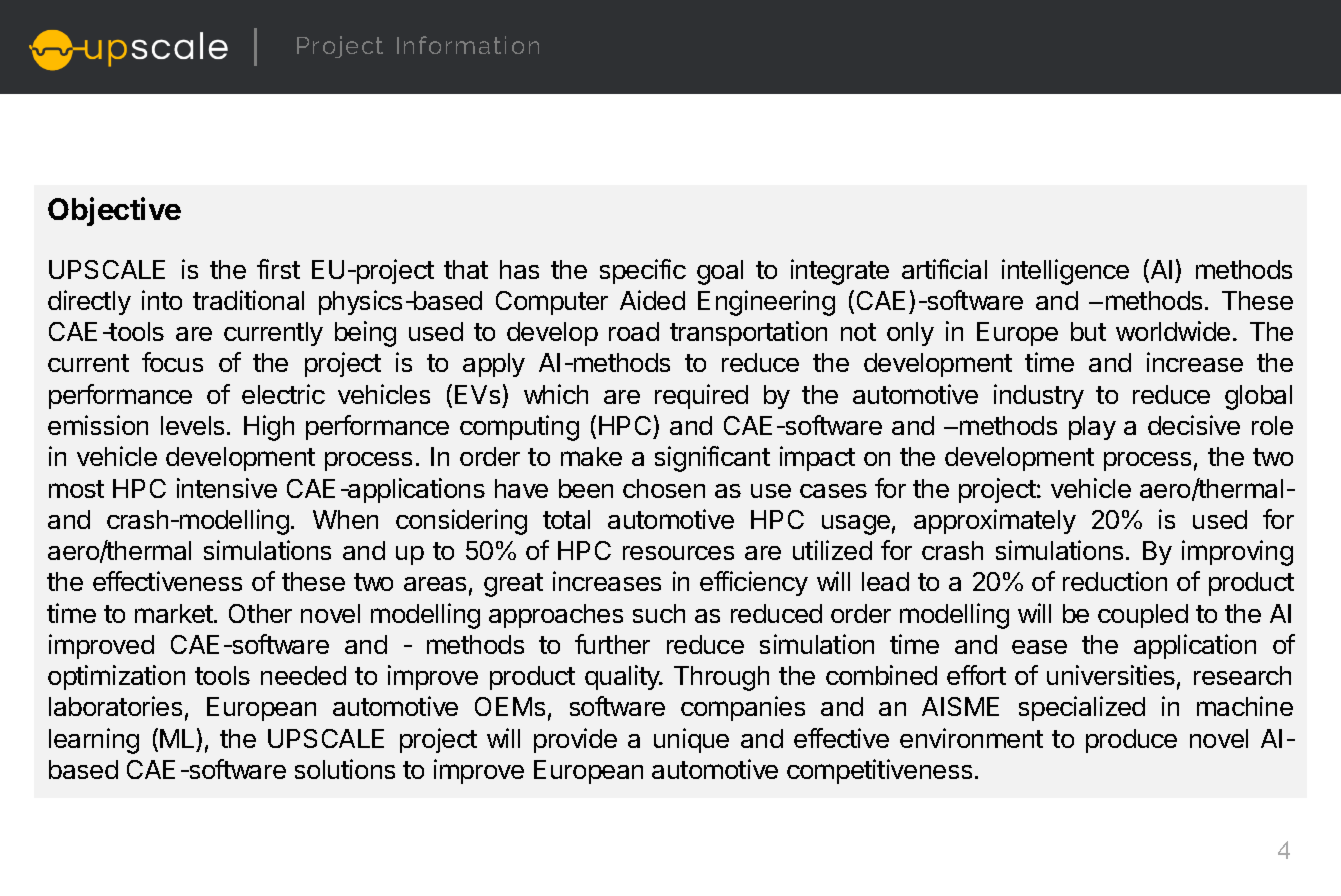  I want to click on Aided, so click(652, 300).
